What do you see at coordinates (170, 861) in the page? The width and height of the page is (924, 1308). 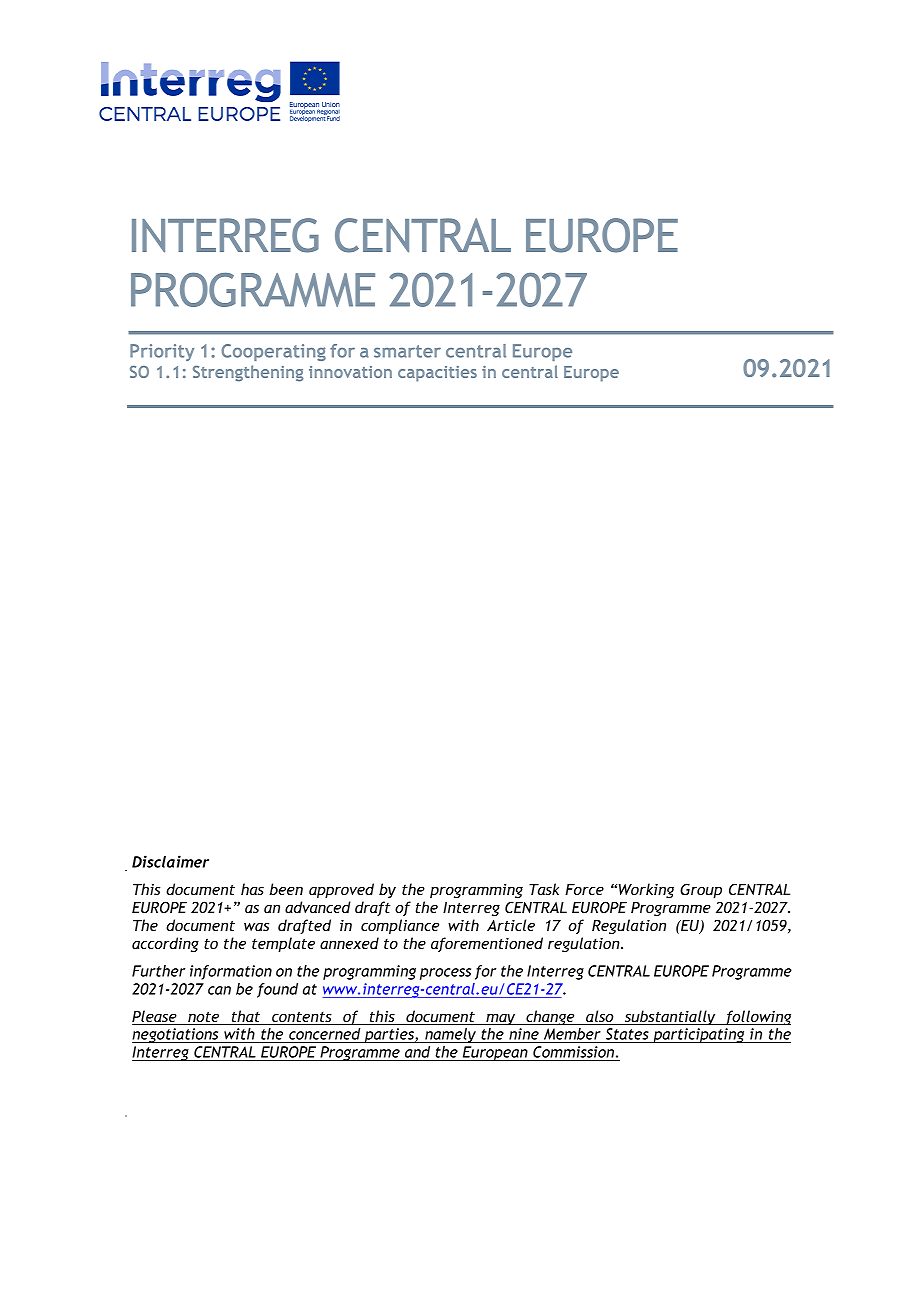 I see `Disclaimer` at bounding box center [170, 861].
